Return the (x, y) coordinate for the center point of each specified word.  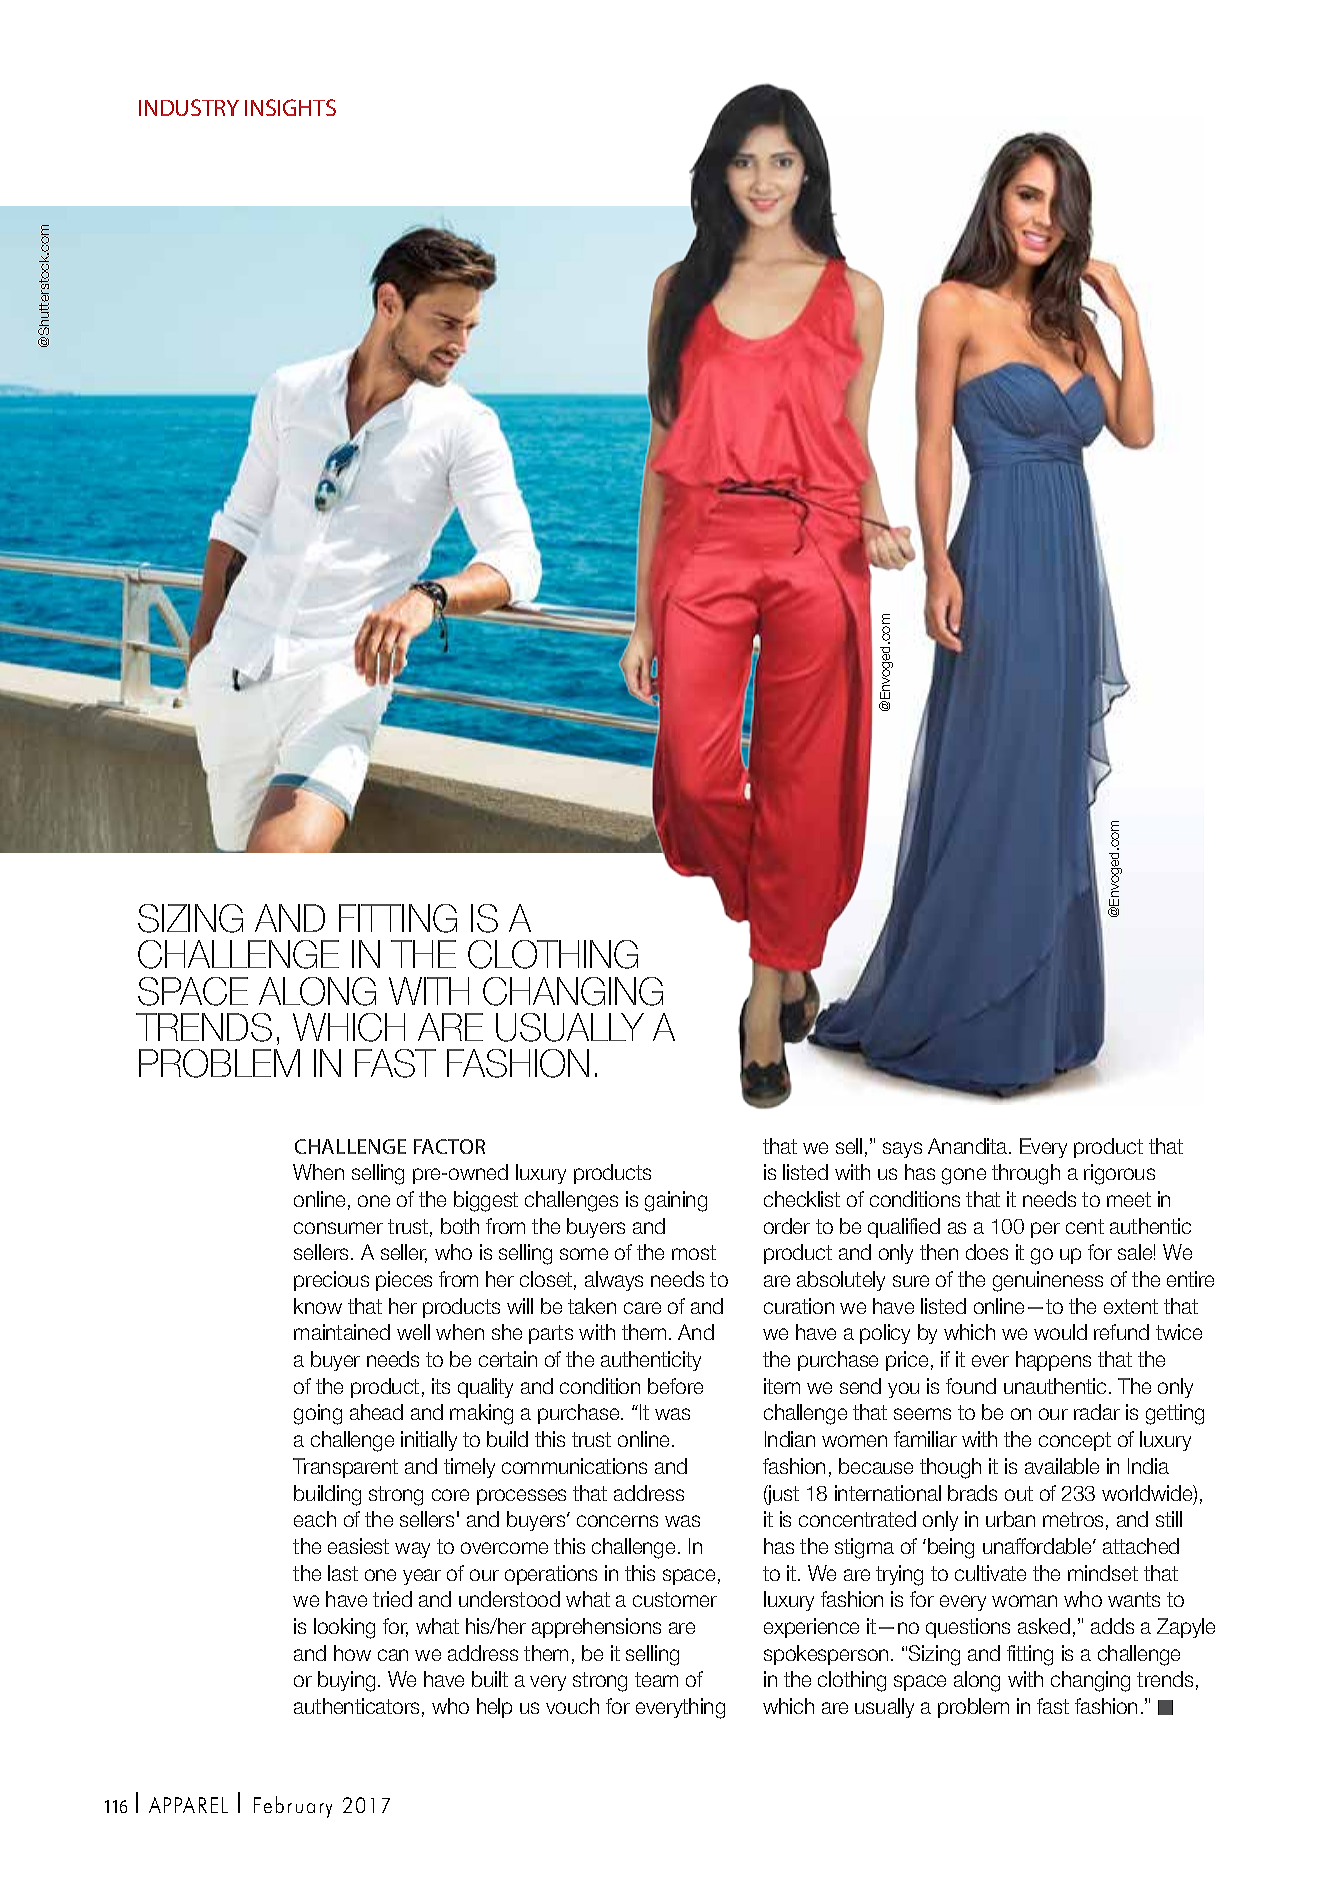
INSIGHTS (290, 107)
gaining (676, 1201)
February (293, 1807)
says (902, 1150)
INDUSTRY (189, 107)
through (1026, 1174)
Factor (449, 1146)
